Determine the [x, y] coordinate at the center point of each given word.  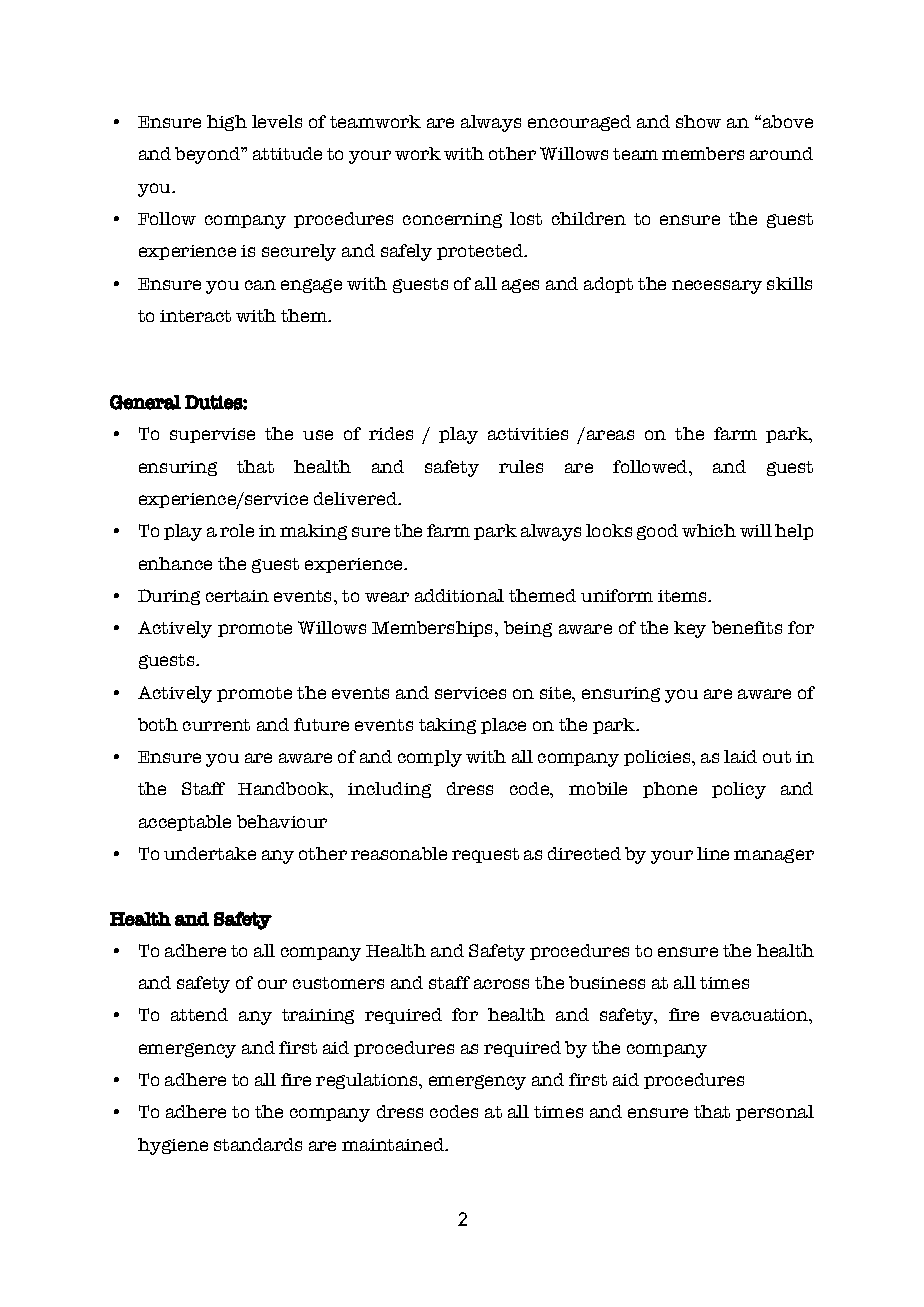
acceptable [185, 823]
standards [258, 1144]
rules [521, 466]
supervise [212, 435]
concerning [452, 220]
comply [430, 758]
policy [739, 790]
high [227, 123]
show [698, 121]
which [709, 530]
